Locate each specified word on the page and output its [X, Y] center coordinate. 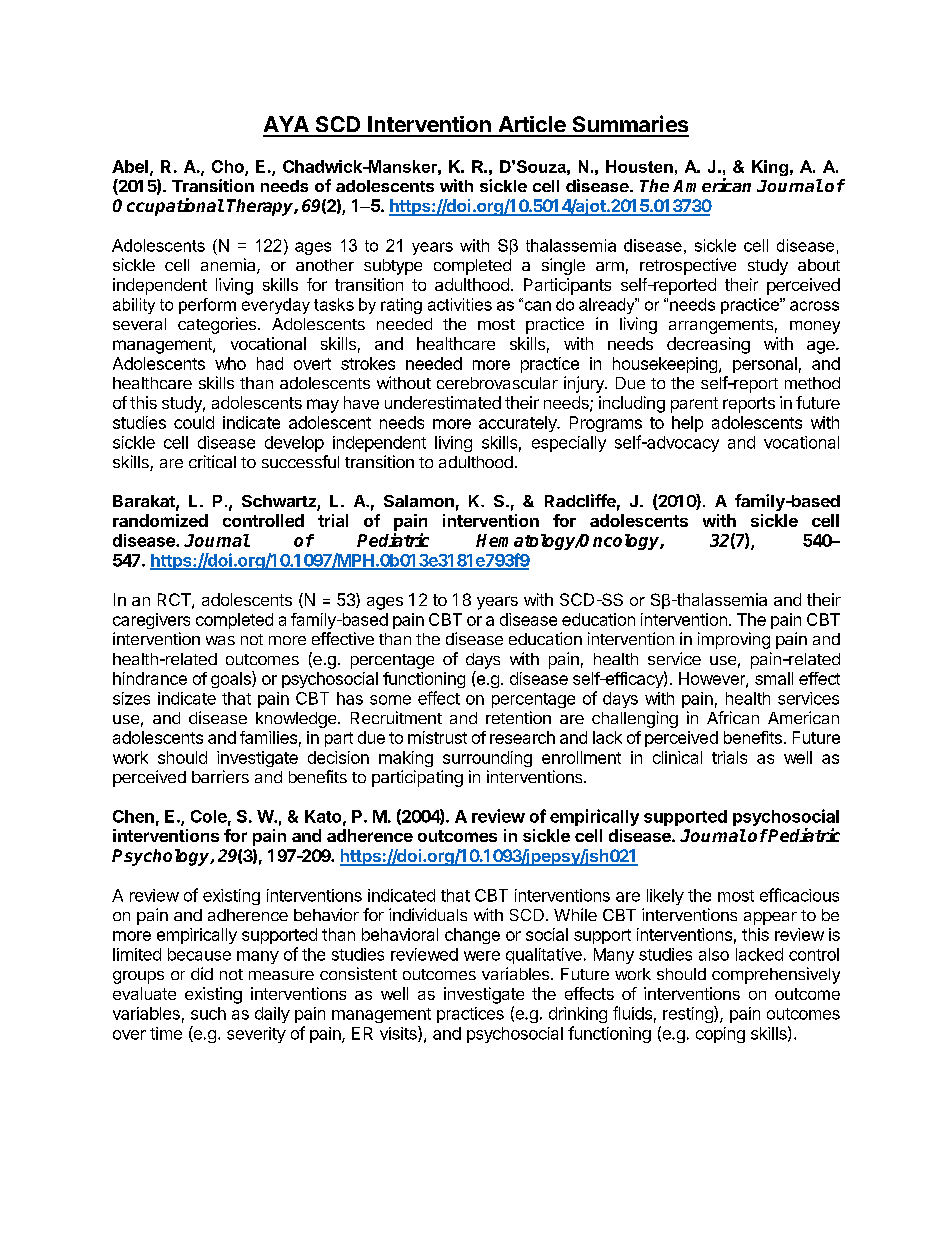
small [774, 678]
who [230, 363]
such [208, 1013]
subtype [393, 267]
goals [232, 679]
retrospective [688, 266]
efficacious [799, 895]
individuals [428, 914]
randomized [160, 520]
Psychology [162, 857]
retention [518, 717]
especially [569, 444]
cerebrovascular [497, 383]
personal [765, 365]
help [687, 424]
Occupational [168, 207]
